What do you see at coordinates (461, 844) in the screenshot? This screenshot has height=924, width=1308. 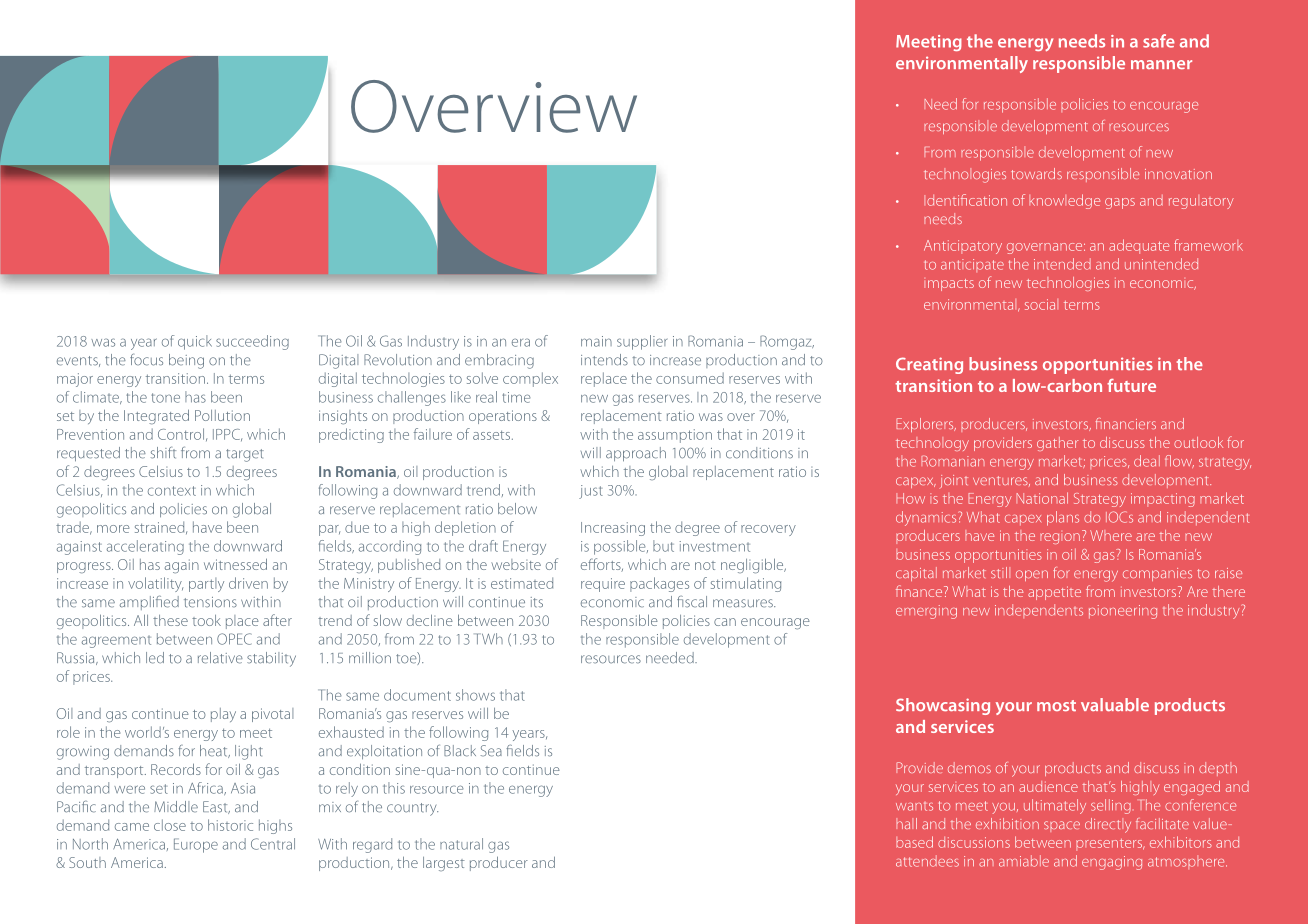 I see `natural` at bounding box center [461, 844].
